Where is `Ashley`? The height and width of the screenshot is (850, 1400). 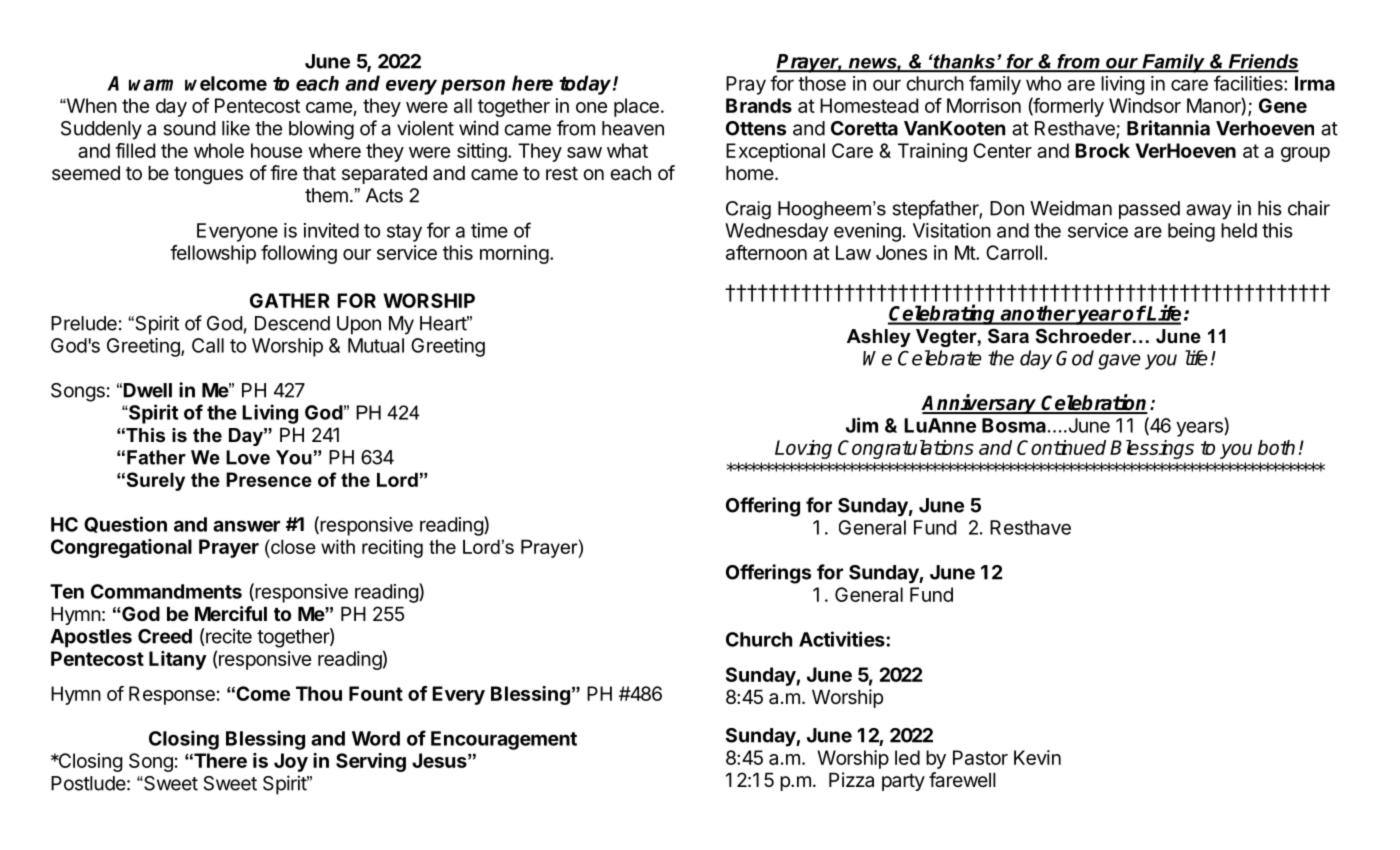
Ashley is located at coordinates (879, 338).
